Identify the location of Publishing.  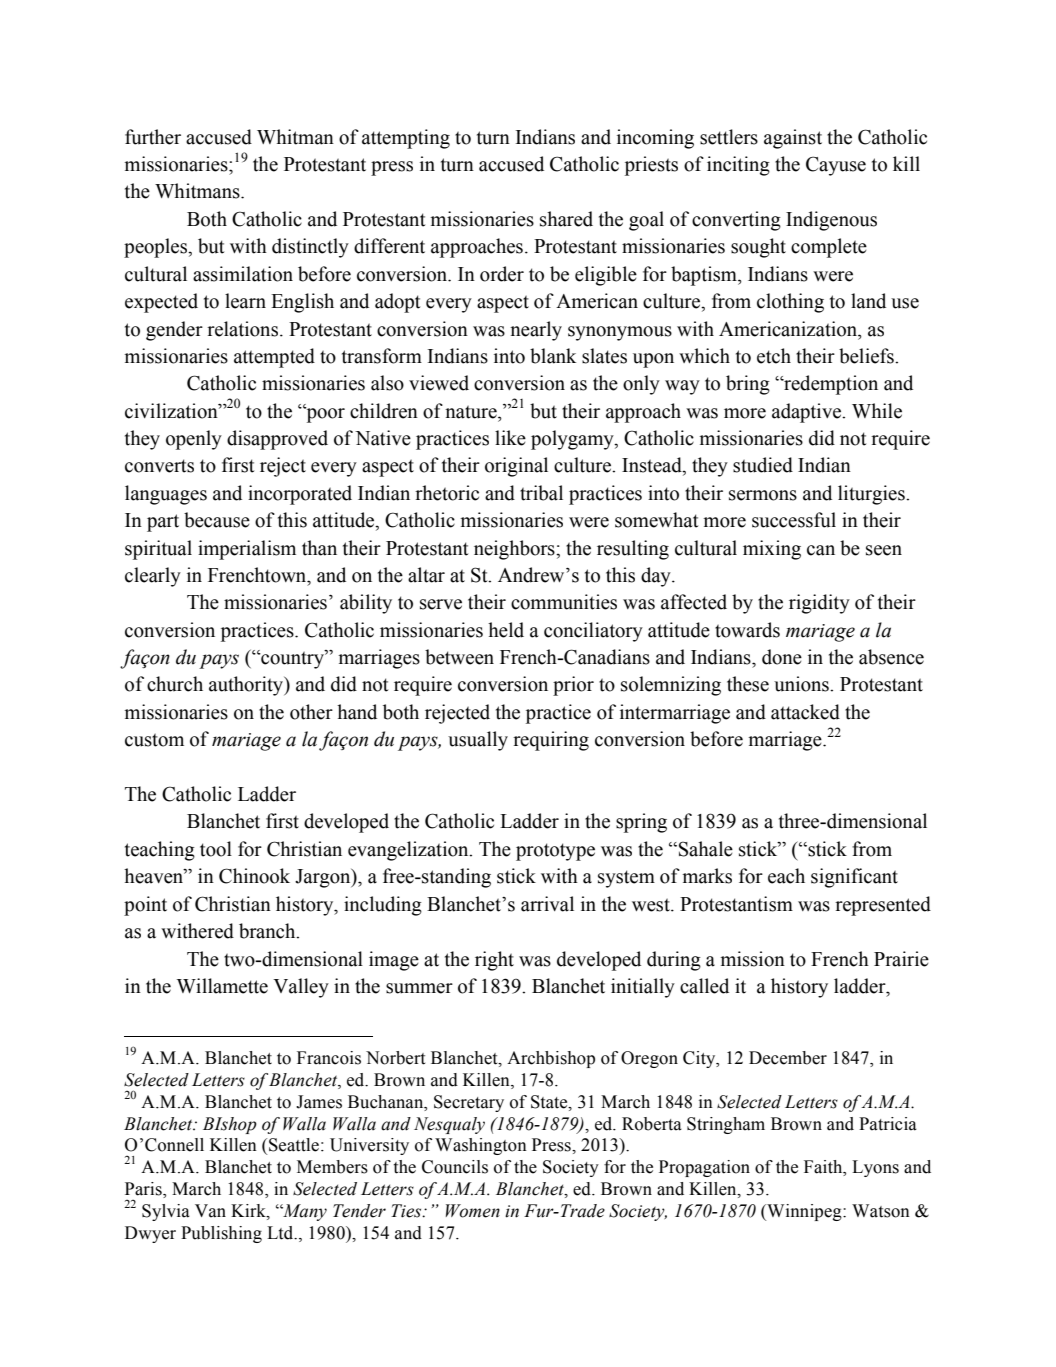
(221, 1234).
